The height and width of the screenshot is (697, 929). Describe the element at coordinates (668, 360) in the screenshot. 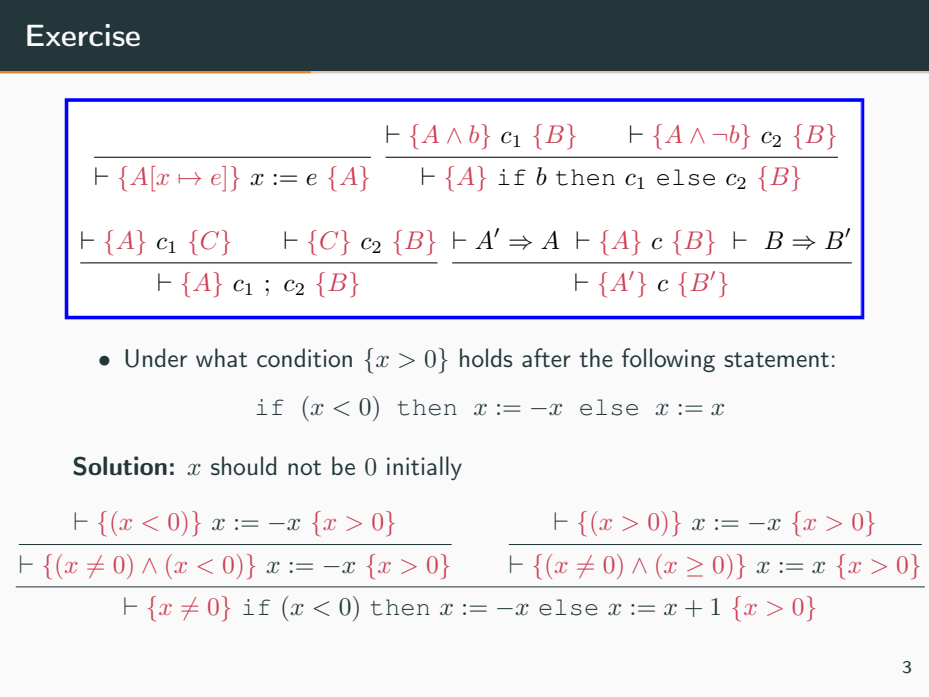

I see `following` at that location.
